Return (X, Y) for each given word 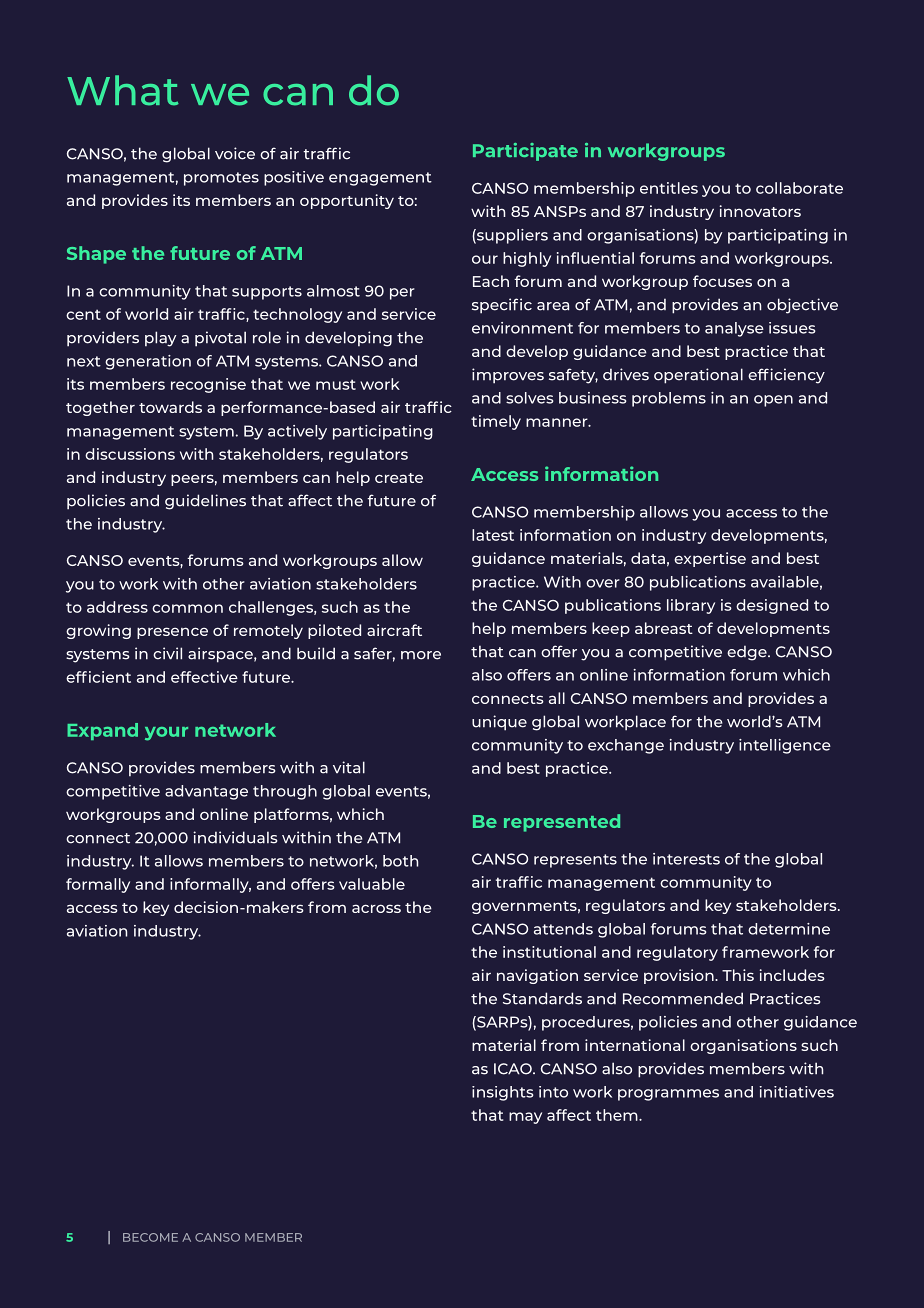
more (421, 655)
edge (748, 653)
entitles (669, 188)
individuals (235, 837)
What (123, 90)
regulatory (677, 953)
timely (496, 422)
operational (698, 376)
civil (167, 653)
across (376, 908)
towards (170, 407)
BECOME (150, 1237)
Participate (525, 152)
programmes (668, 1095)
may (525, 1118)
